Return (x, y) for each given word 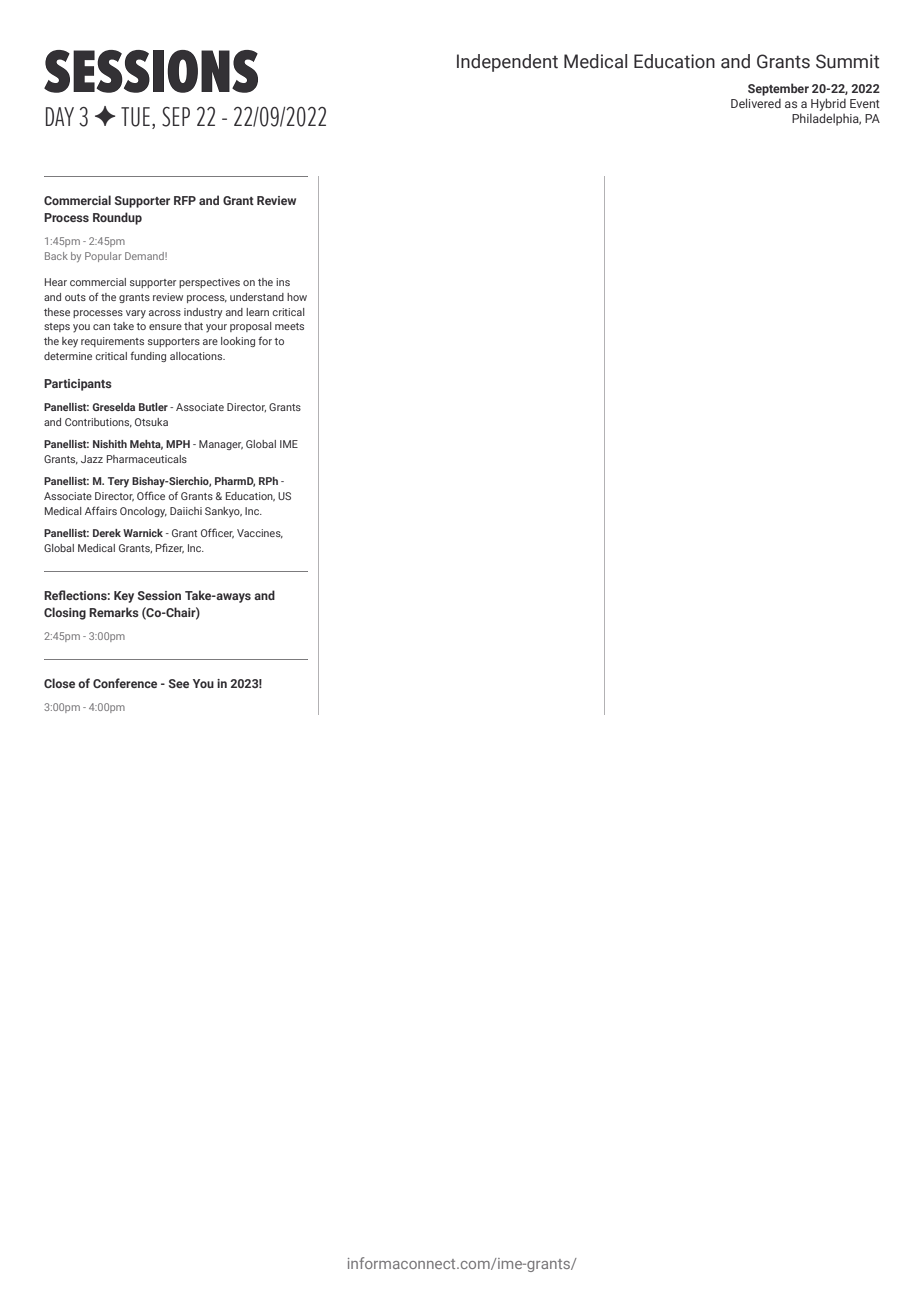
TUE (135, 117)
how (297, 297)
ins (283, 282)
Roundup (117, 218)
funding (148, 356)
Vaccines (260, 534)
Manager (221, 445)
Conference (125, 683)
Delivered (756, 103)
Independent (507, 63)
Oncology (143, 512)
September (778, 89)
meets (289, 326)
